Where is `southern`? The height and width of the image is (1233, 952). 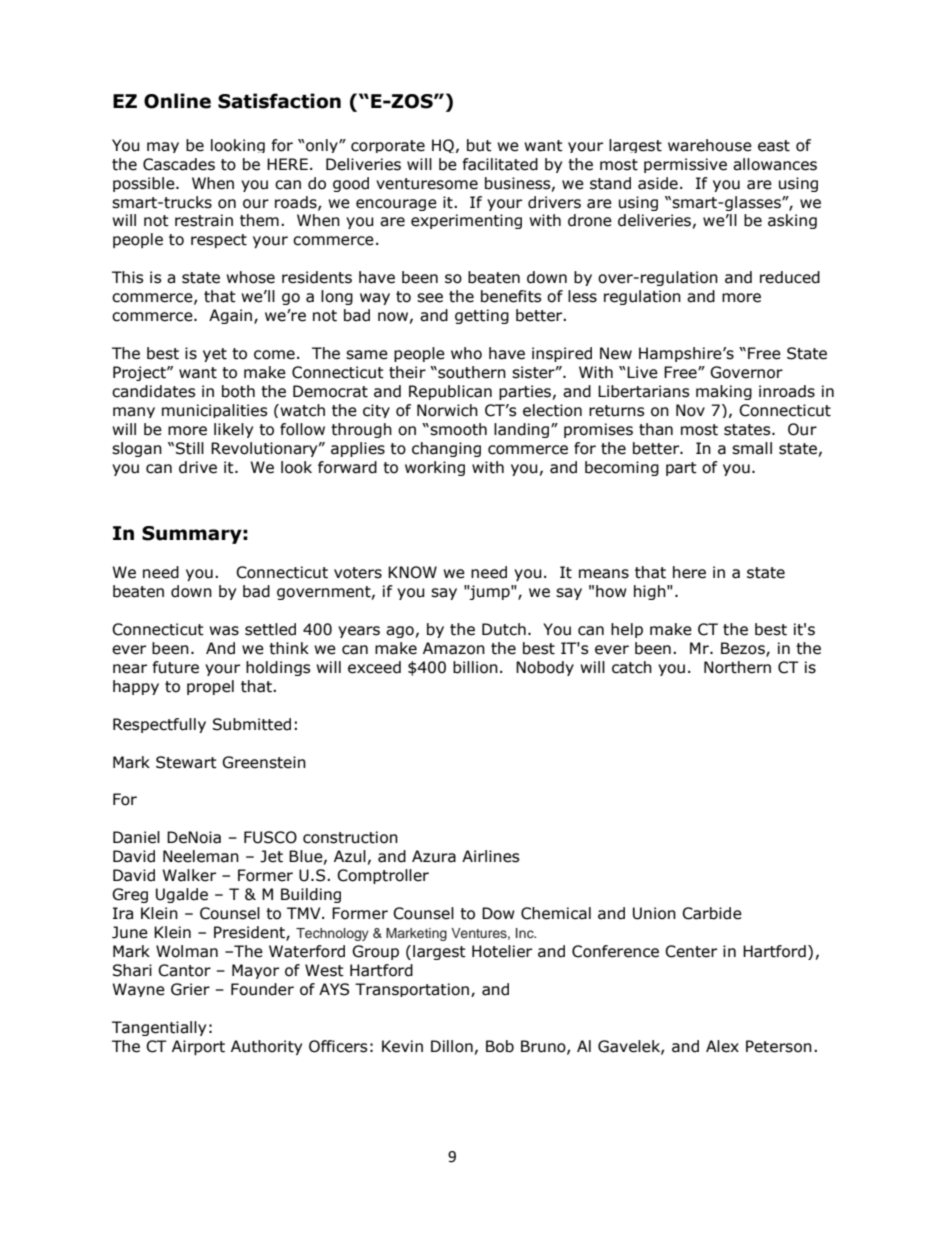
southern is located at coordinates (471, 372).
